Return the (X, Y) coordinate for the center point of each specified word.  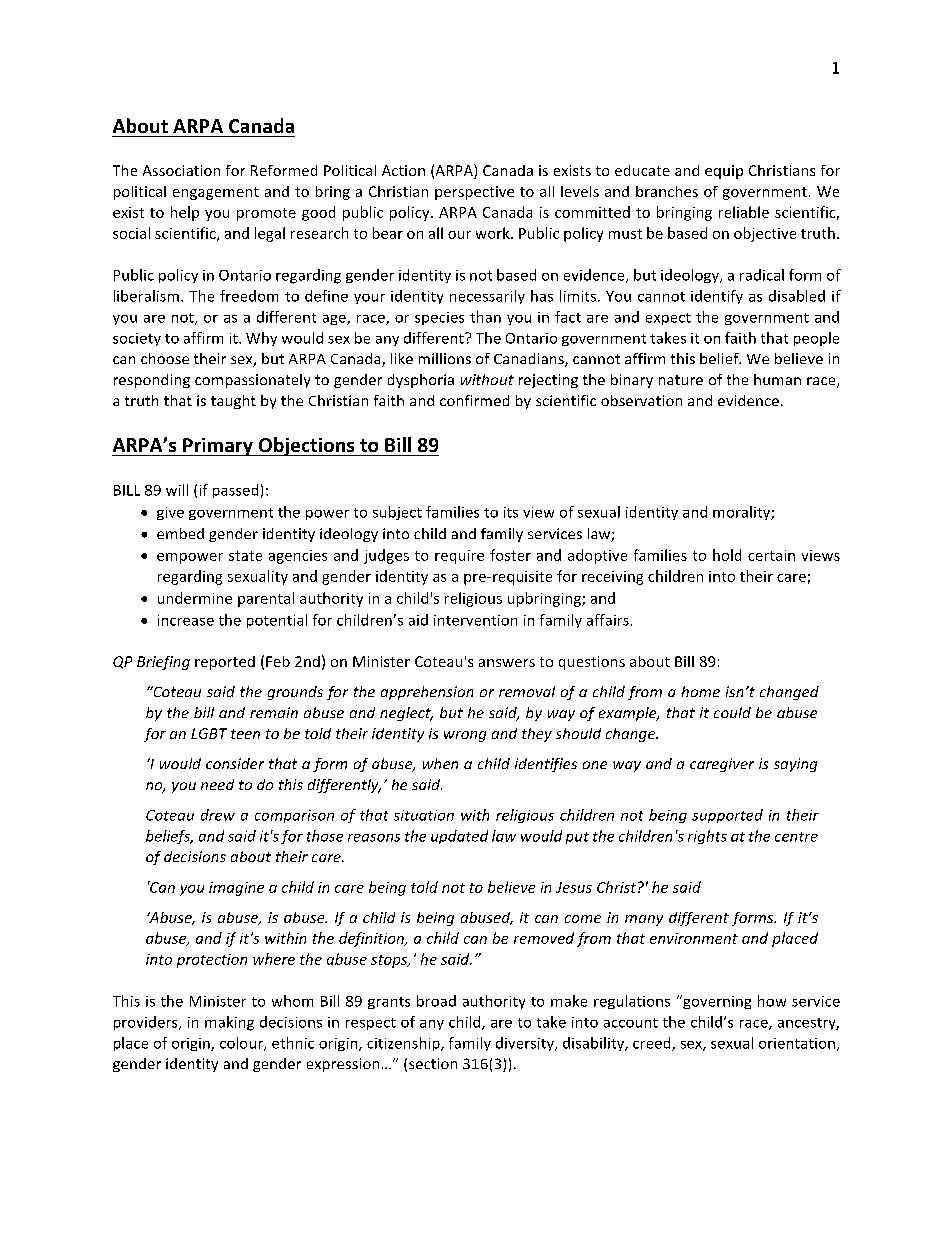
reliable (744, 212)
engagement (216, 193)
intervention (475, 620)
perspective (474, 193)
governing (716, 1002)
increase (186, 620)
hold (727, 555)
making (229, 1023)
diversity (526, 1044)
